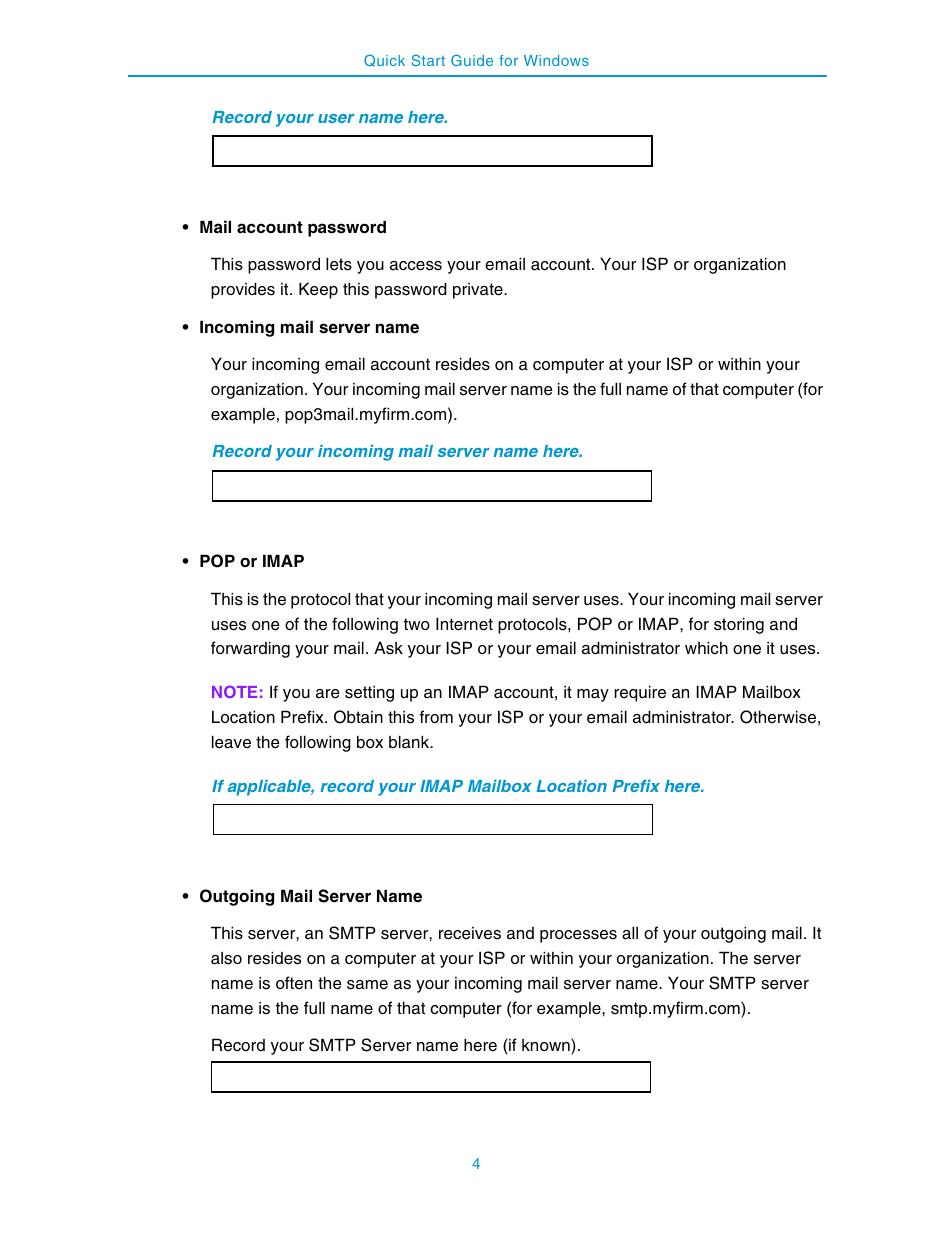 This screenshot has width=952, height=1233. Describe the element at coordinates (630, 933) in the screenshot. I see `all` at that location.
